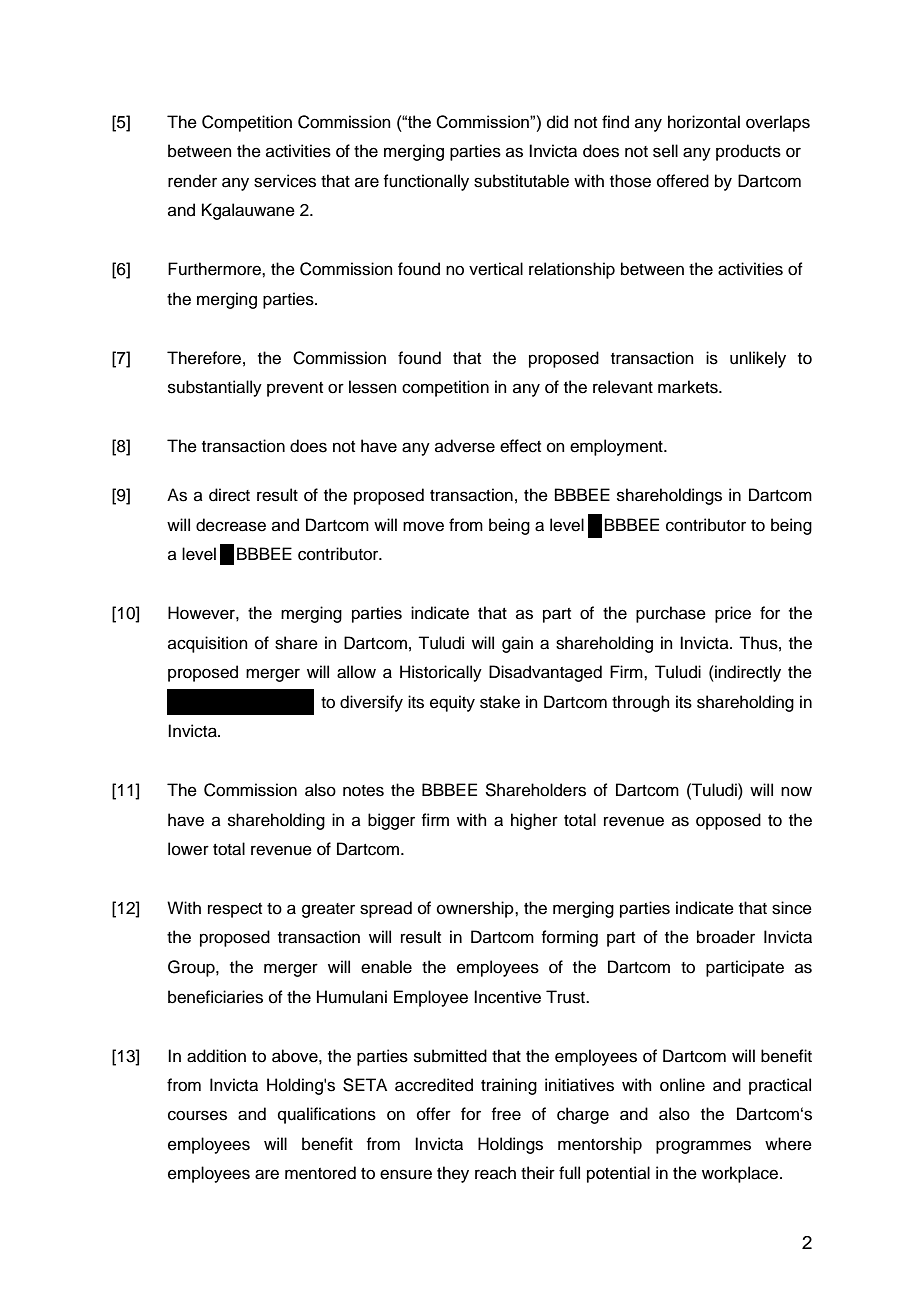  I want to click on higher, so click(534, 821).
